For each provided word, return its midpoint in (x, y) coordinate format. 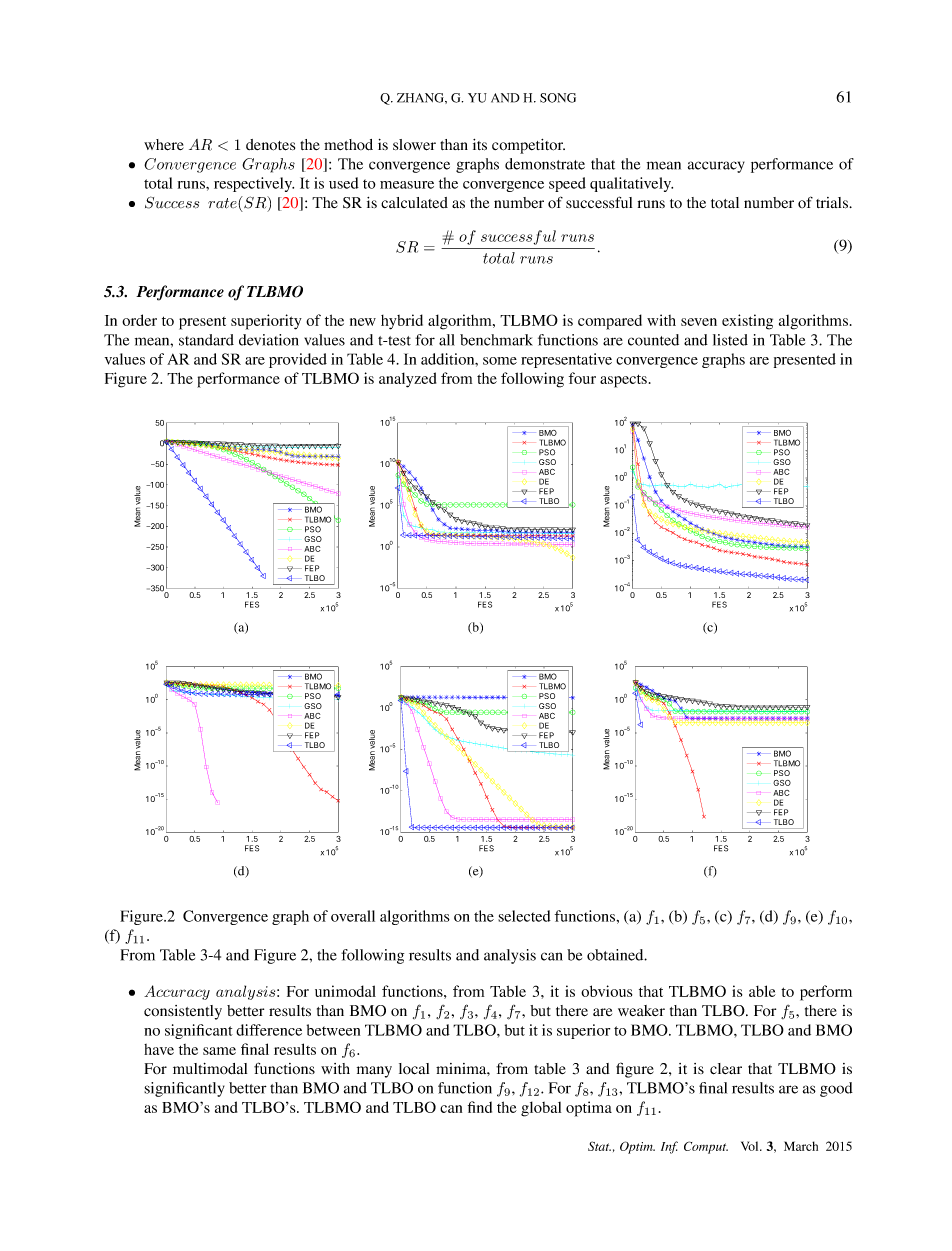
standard (206, 340)
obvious (606, 991)
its (480, 145)
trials (833, 203)
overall (353, 916)
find (480, 1107)
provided (298, 360)
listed (730, 340)
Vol (751, 1146)
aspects (623, 381)
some (500, 361)
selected (524, 916)
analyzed (407, 380)
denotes (270, 145)
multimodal (210, 1069)
